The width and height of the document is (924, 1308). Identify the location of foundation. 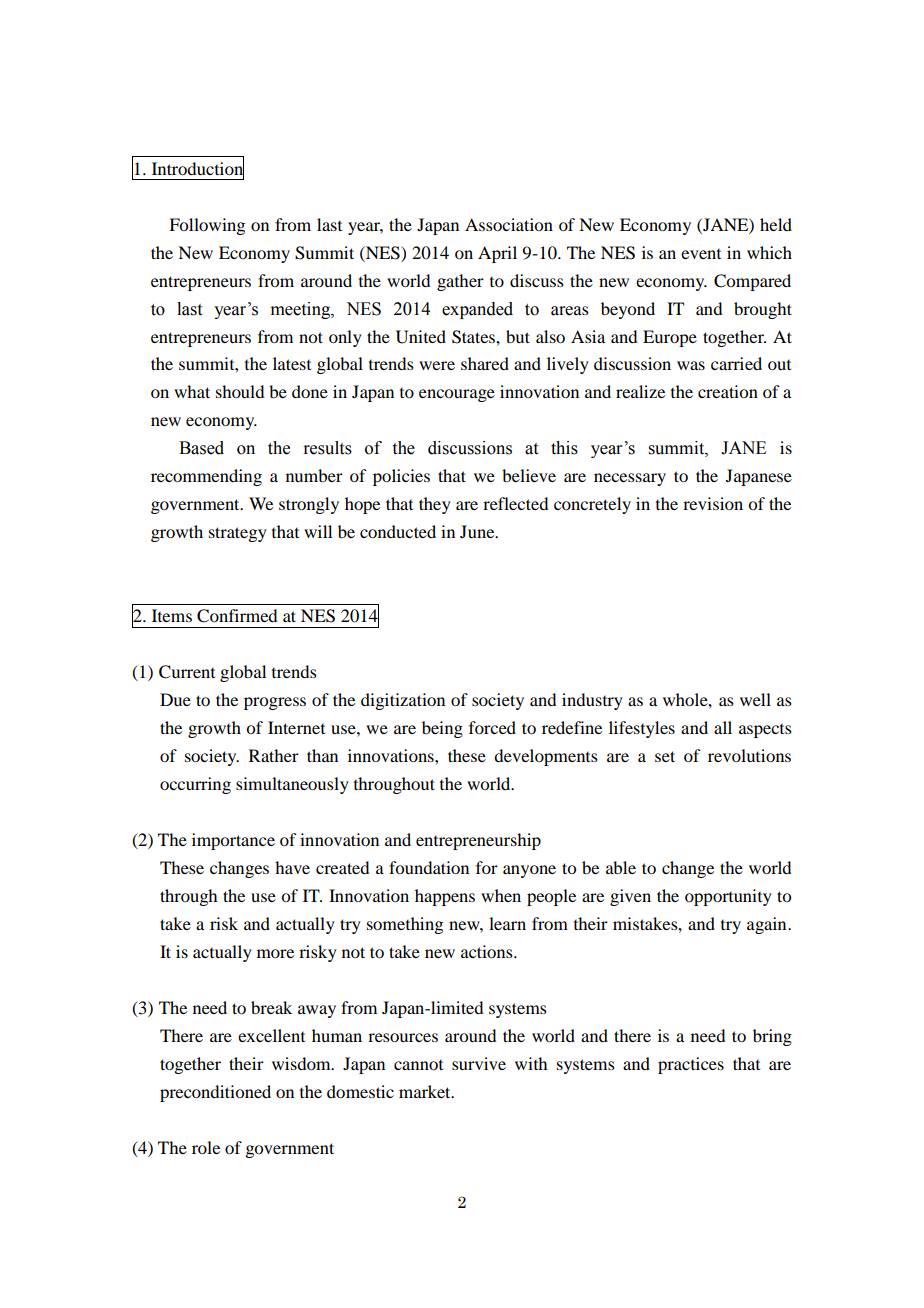
(429, 867).
